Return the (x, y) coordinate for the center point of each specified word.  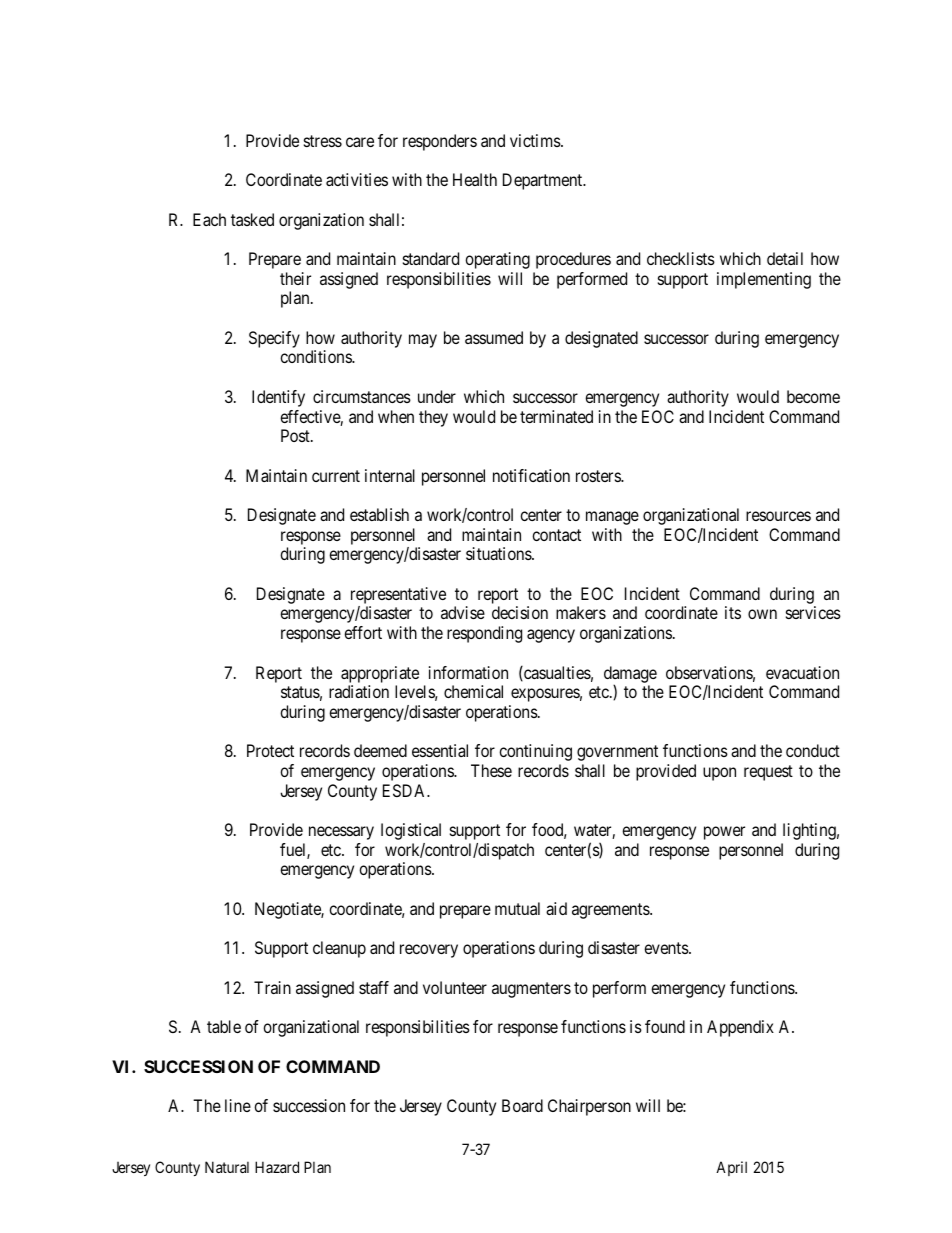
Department (544, 181)
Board (522, 1105)
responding (484, 634)
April (731, 1168)
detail (785, 258)
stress (323, 141)
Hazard (277, 1167)
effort (363, 632)
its (733, 612)
